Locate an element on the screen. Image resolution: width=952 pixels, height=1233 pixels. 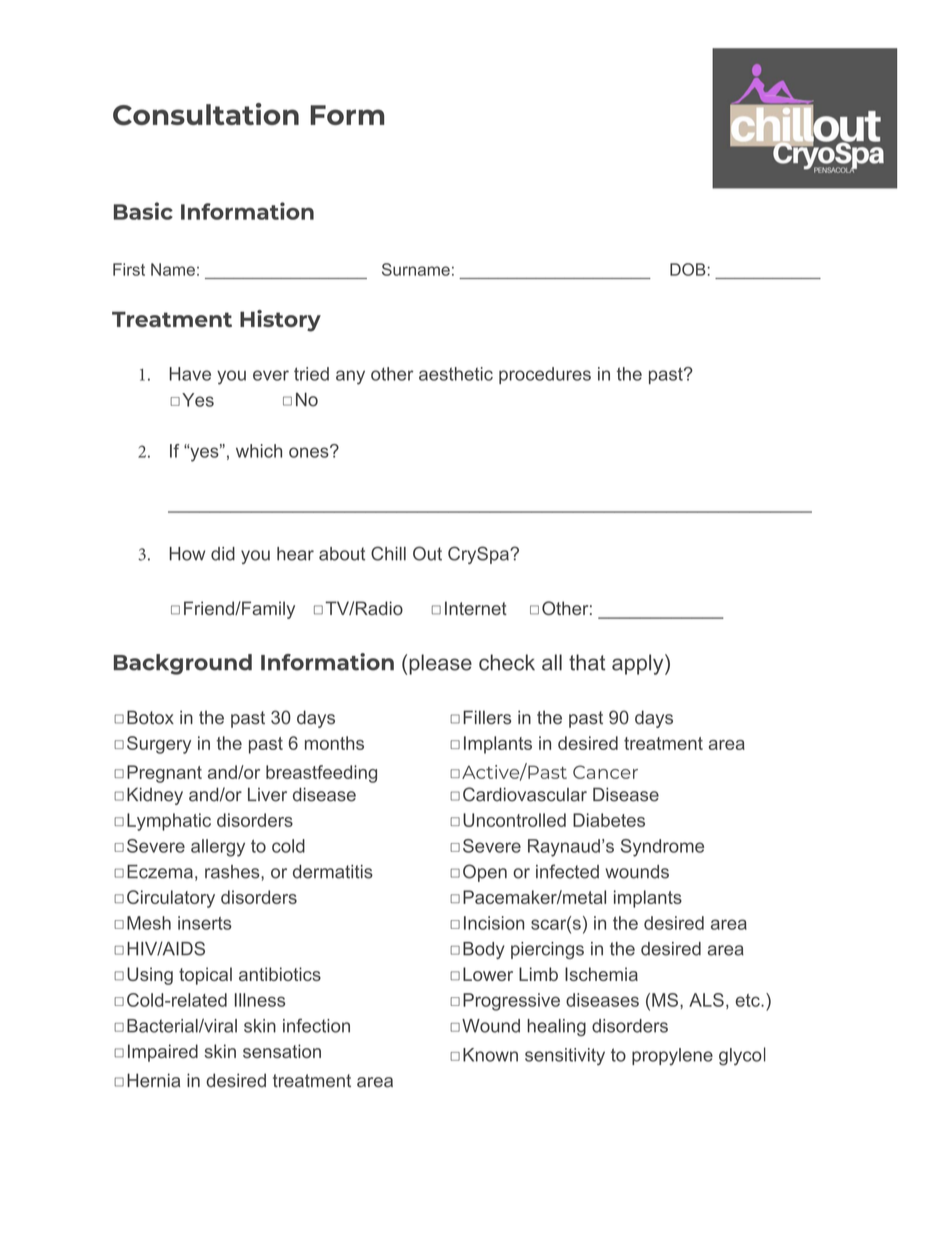
which is located at coordinates (259, 451).
